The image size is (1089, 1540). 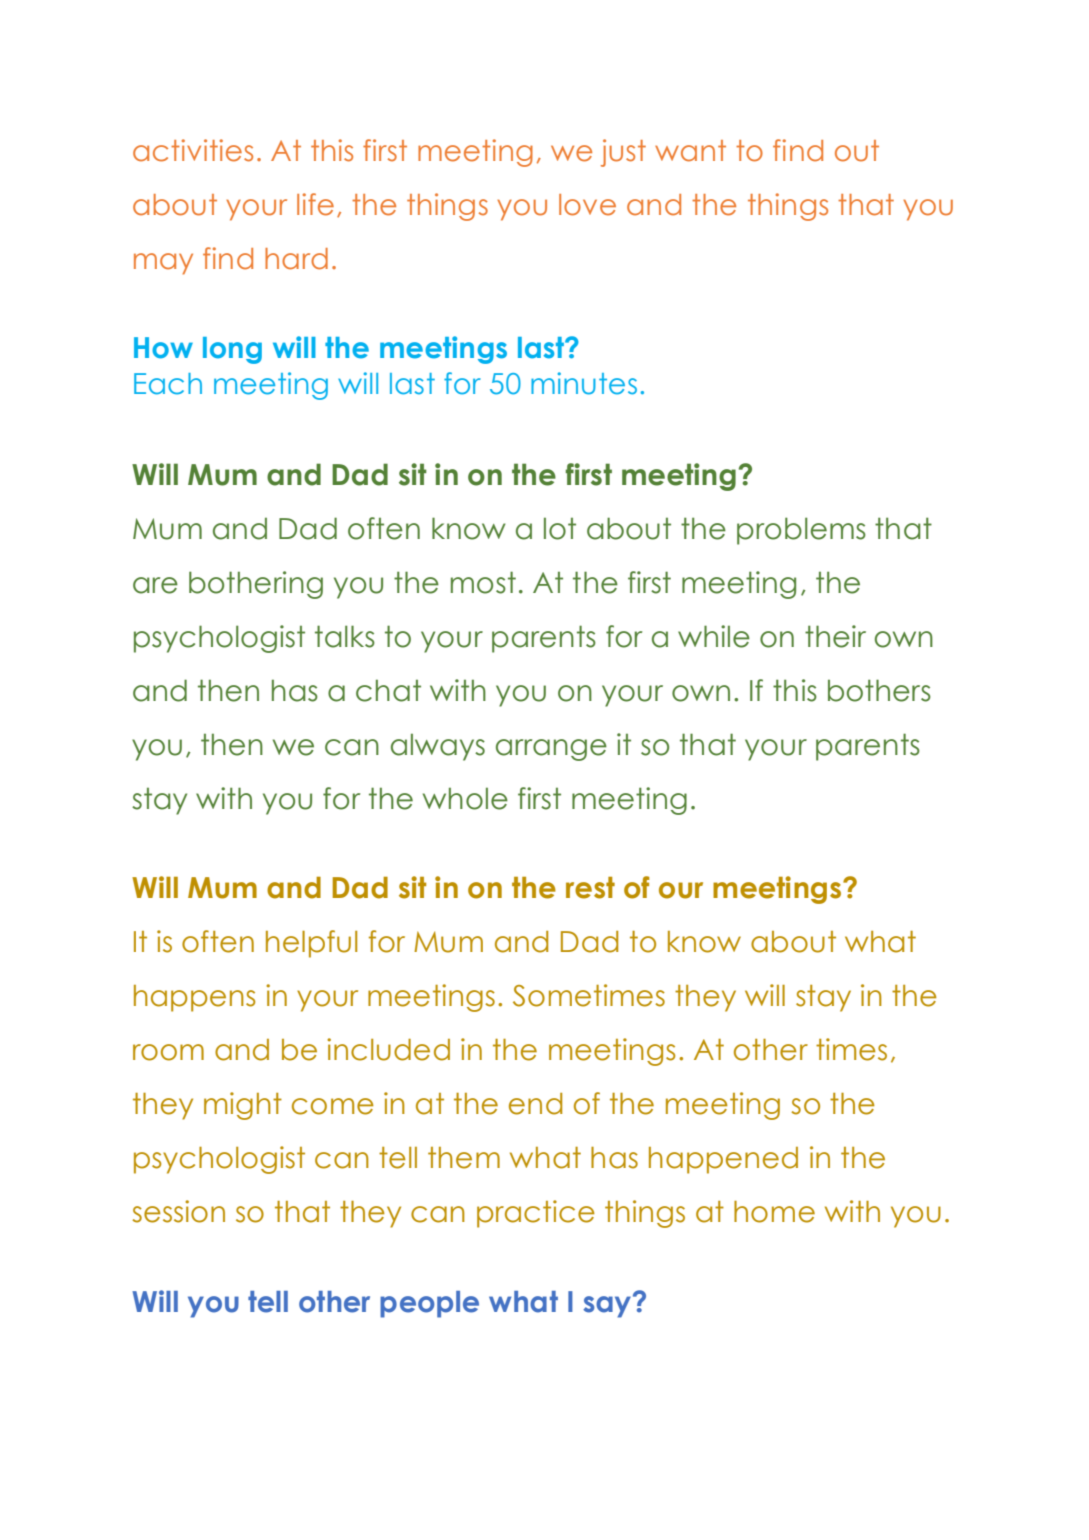 I want to click on home, so click(x=774, y=1212).
